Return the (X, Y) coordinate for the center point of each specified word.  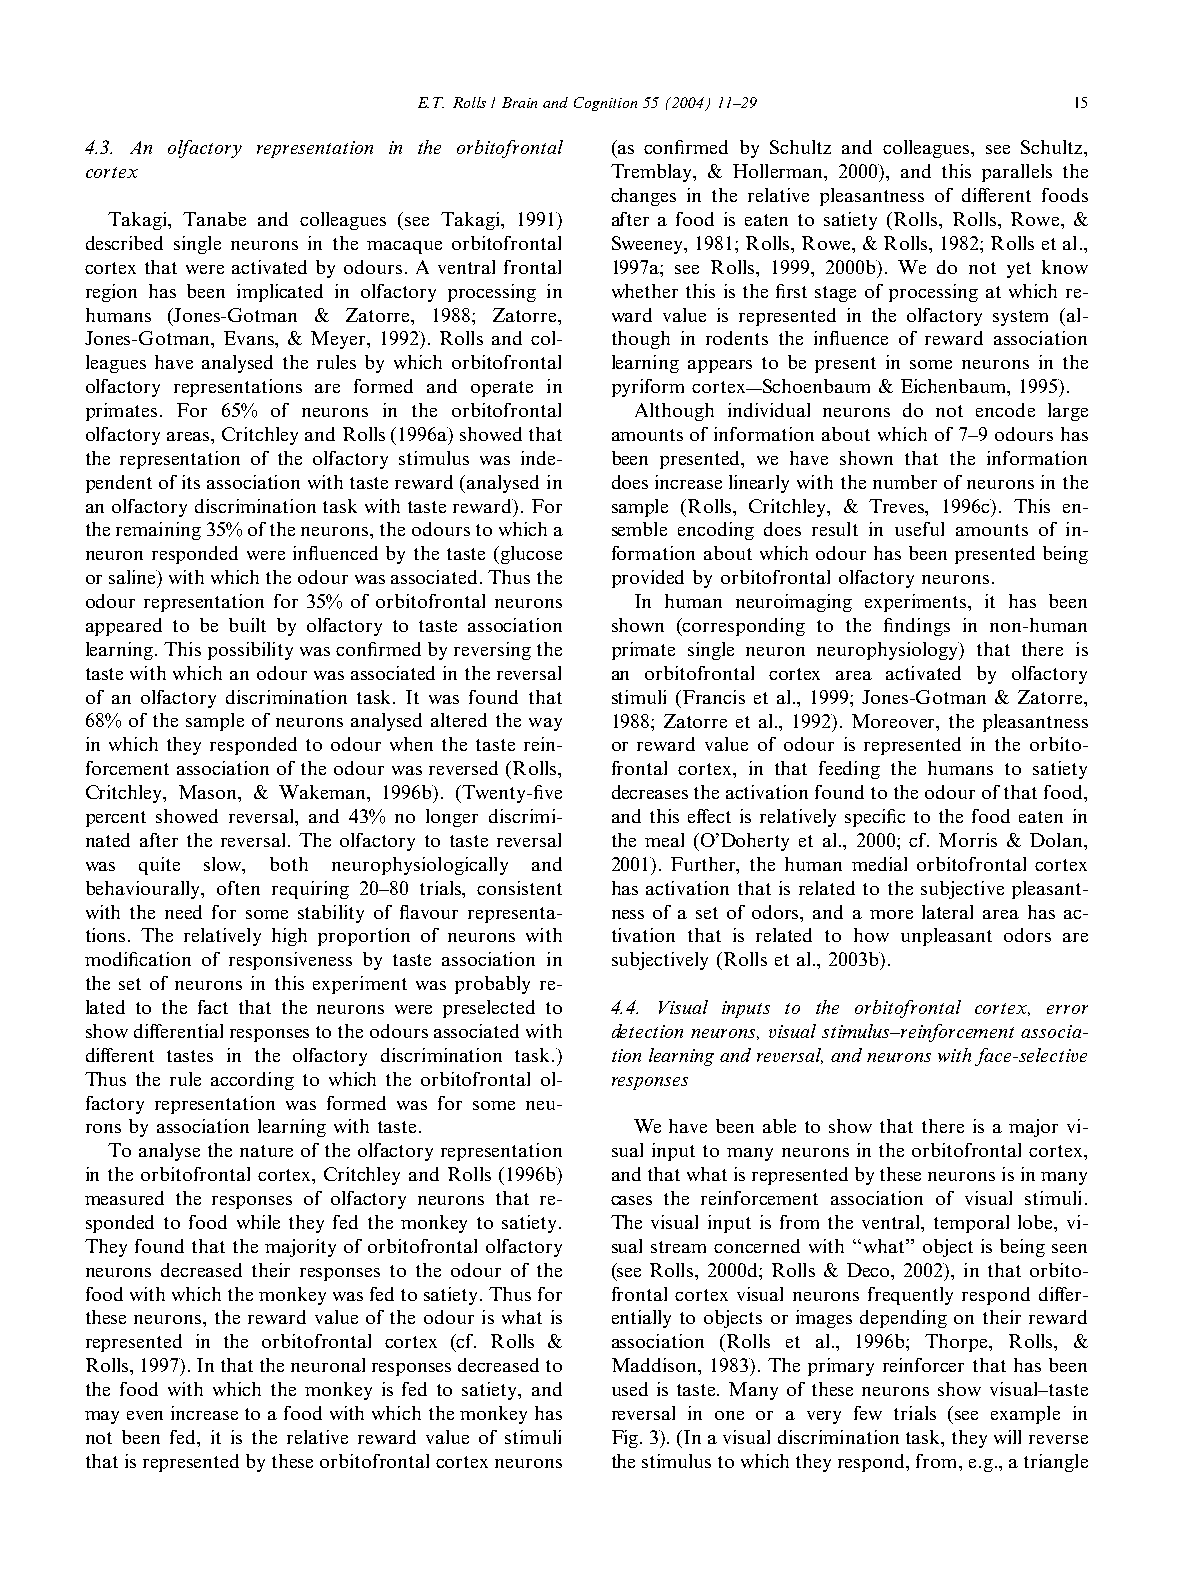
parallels (1017, 173)
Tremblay (653, 173)
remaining (158, 531)
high (289, 937)
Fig (626, 1439)
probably (492, 985)
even (145, 1415)
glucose (530, 555)
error (1067, 1009)
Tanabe (214, 219)
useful (919, 529)
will (1007, 1437)
